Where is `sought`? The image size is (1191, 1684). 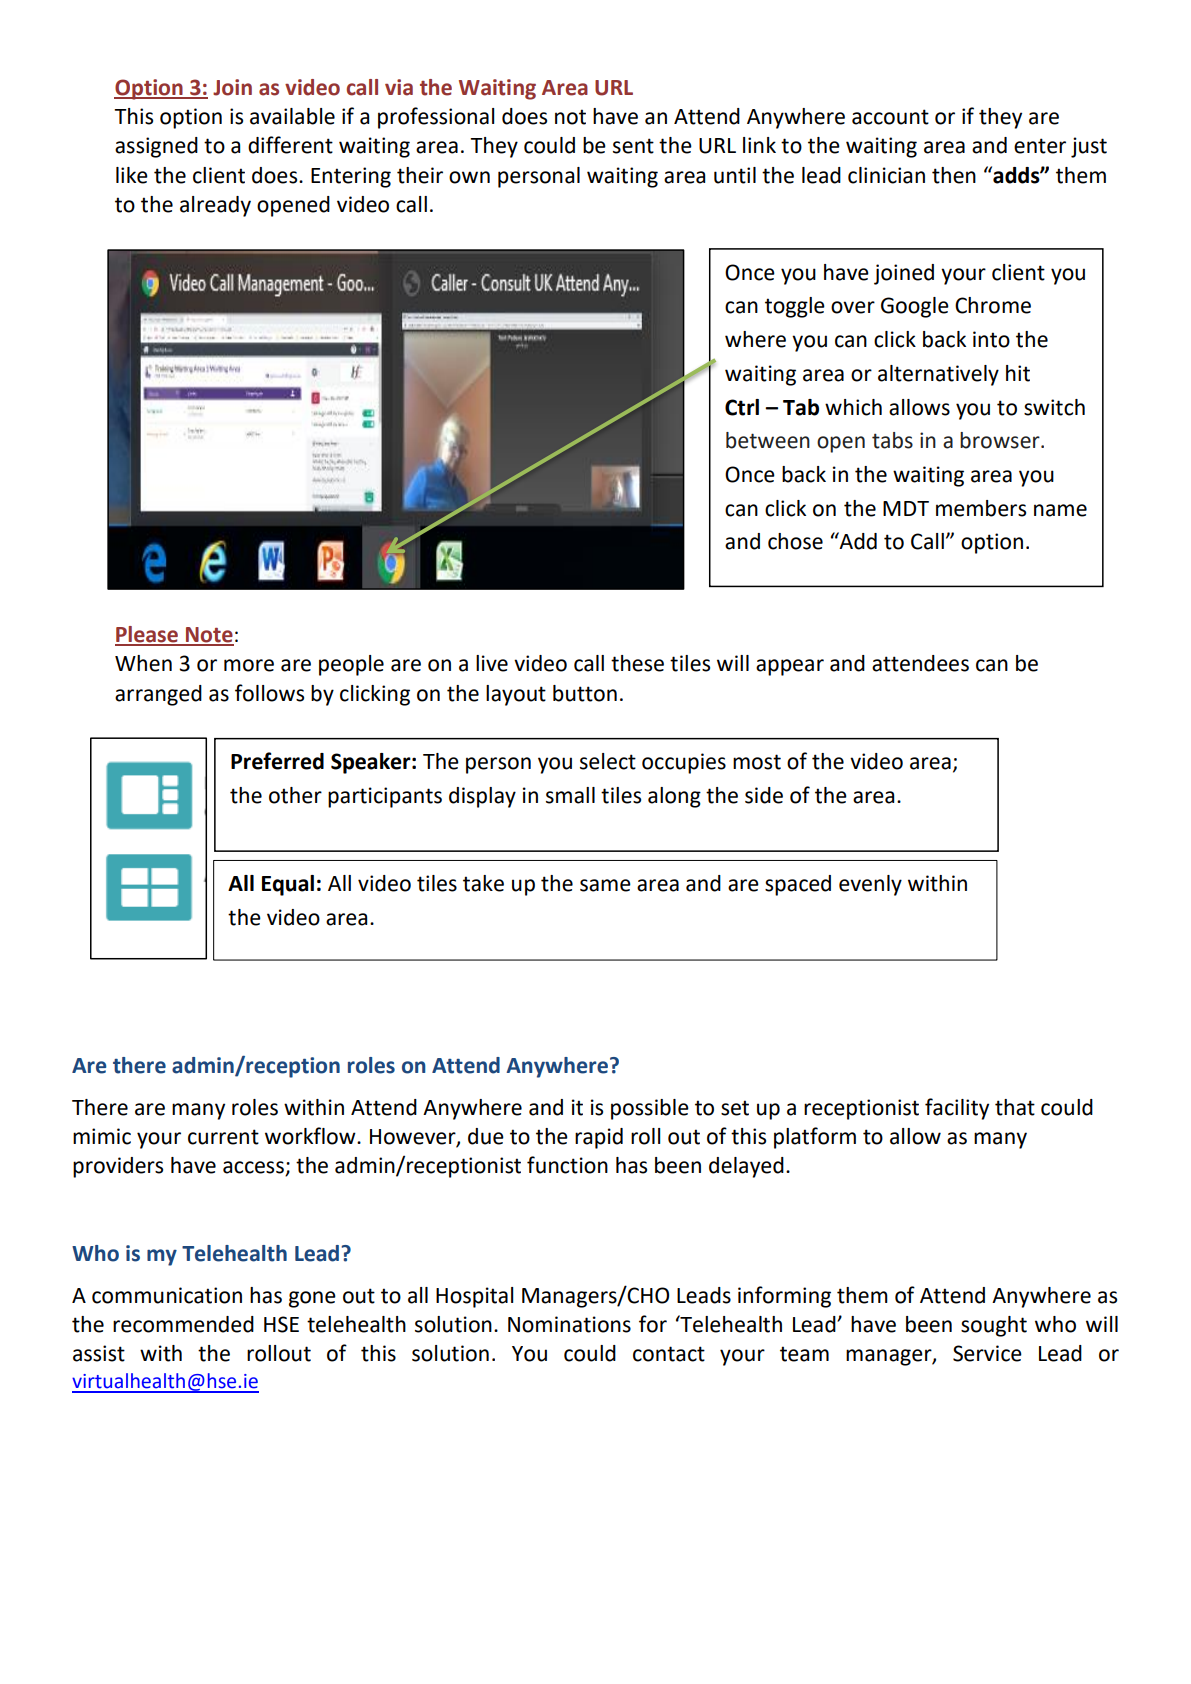 sought is located at coordinates (994, 1326).
